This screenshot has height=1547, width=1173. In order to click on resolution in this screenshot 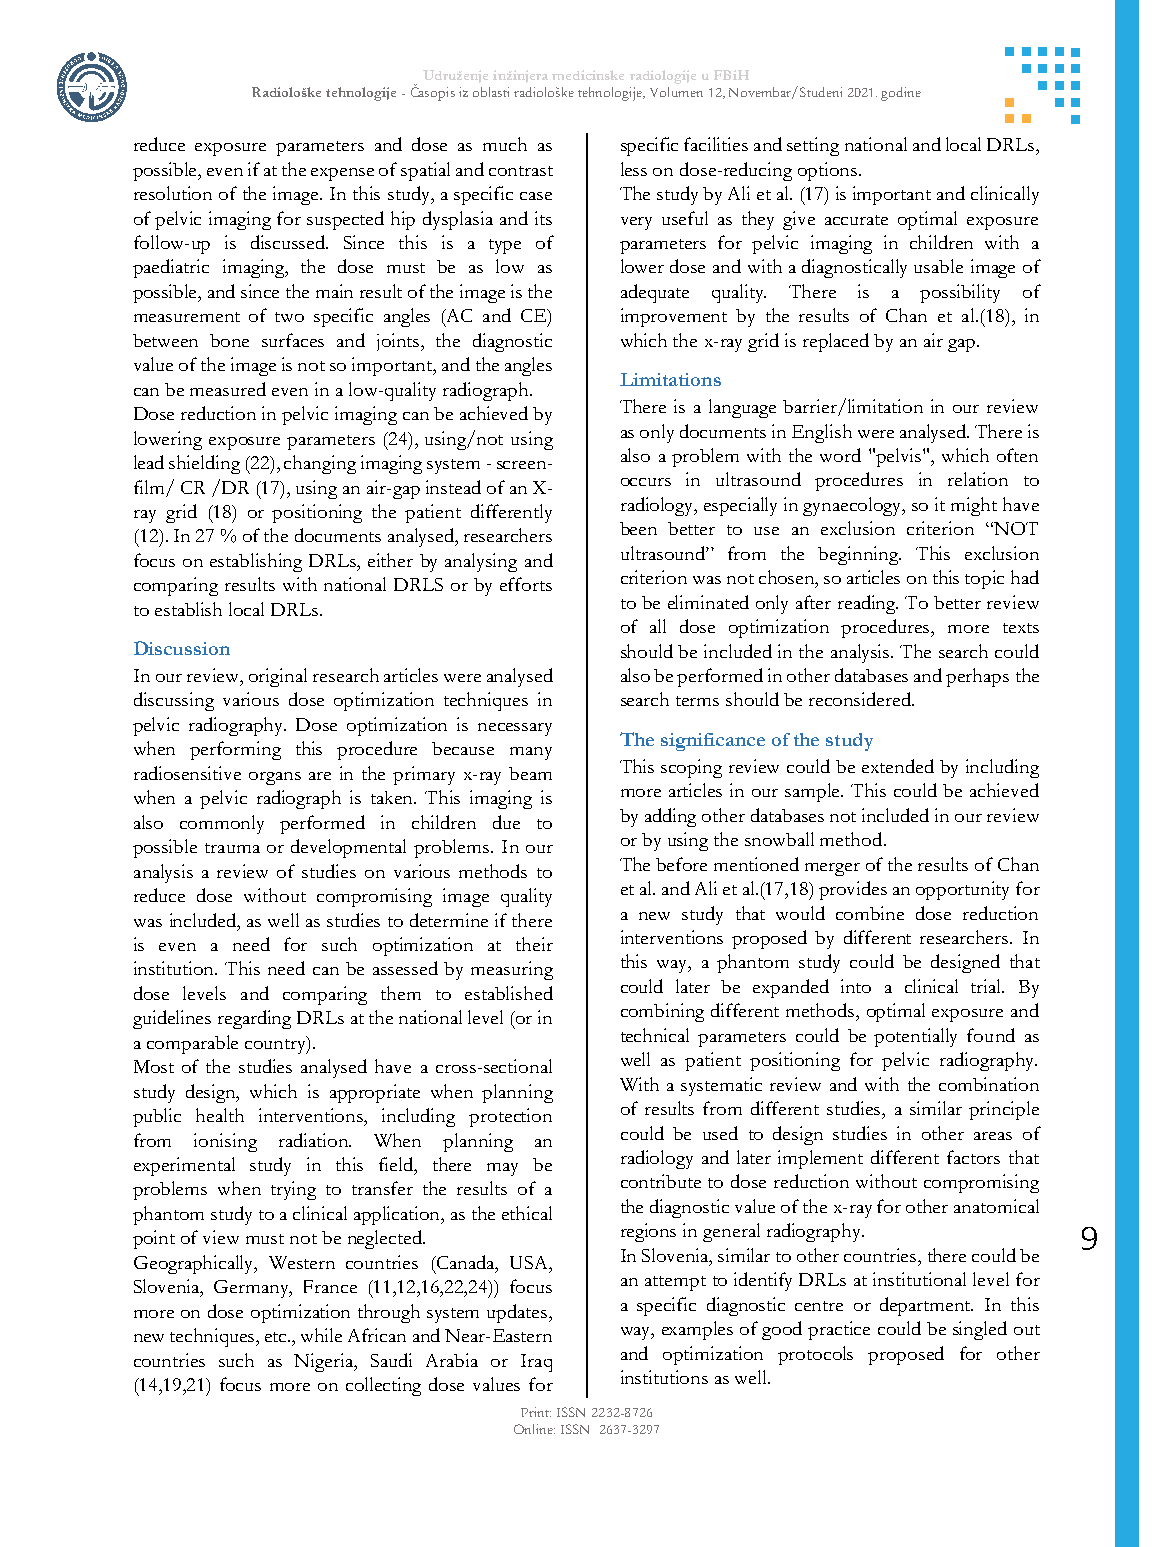, I will do `click(173, 193)`.
